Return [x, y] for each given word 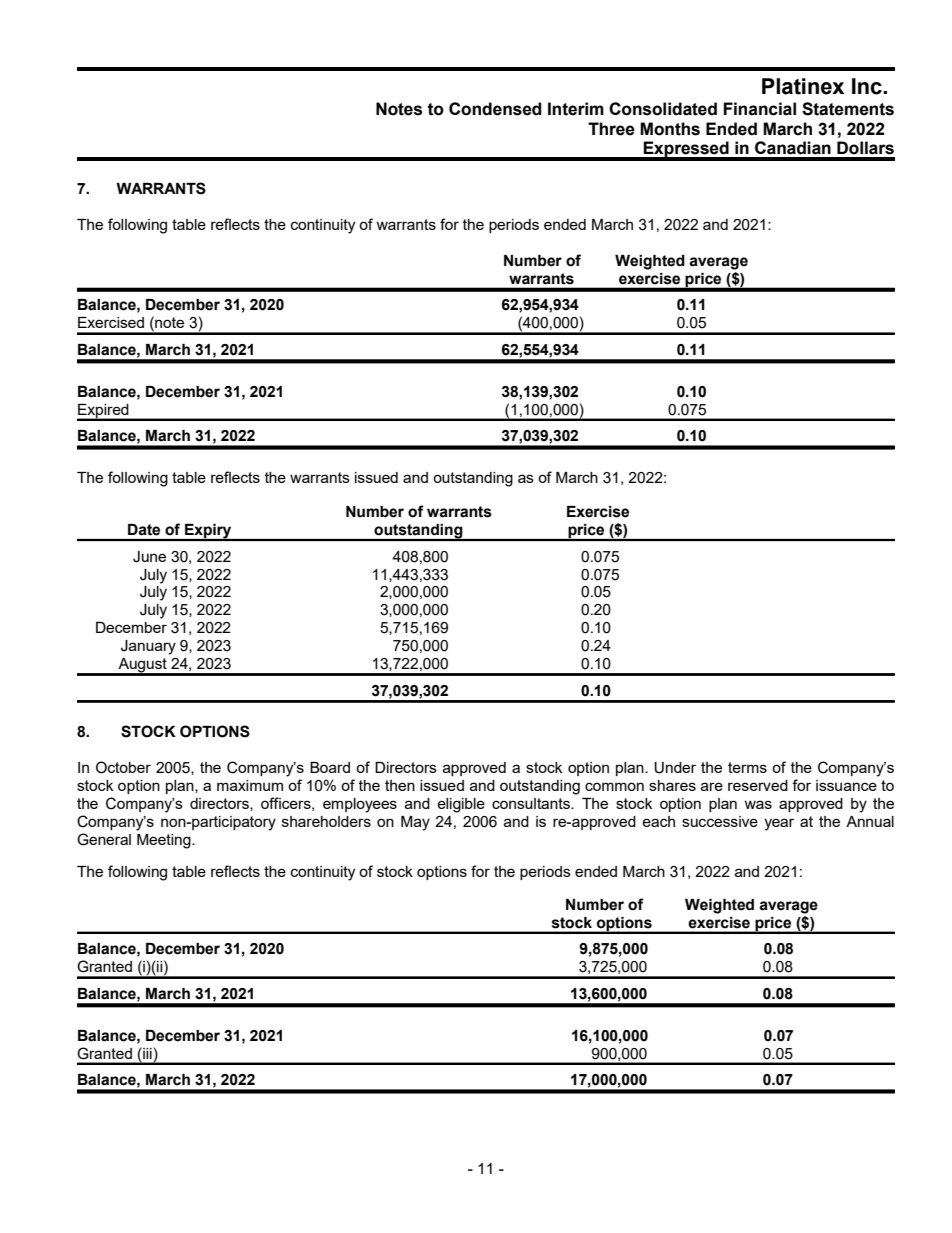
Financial [759, 109]
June [149, 557]
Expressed [686, 150]
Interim [576, 109]
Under [675, 768]
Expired [104, 412]
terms [747, 767]
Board [330, 767]
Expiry [208, 532]
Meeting [165, 841]
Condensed [495, 109]
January [148, 647]
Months [670, 129]
